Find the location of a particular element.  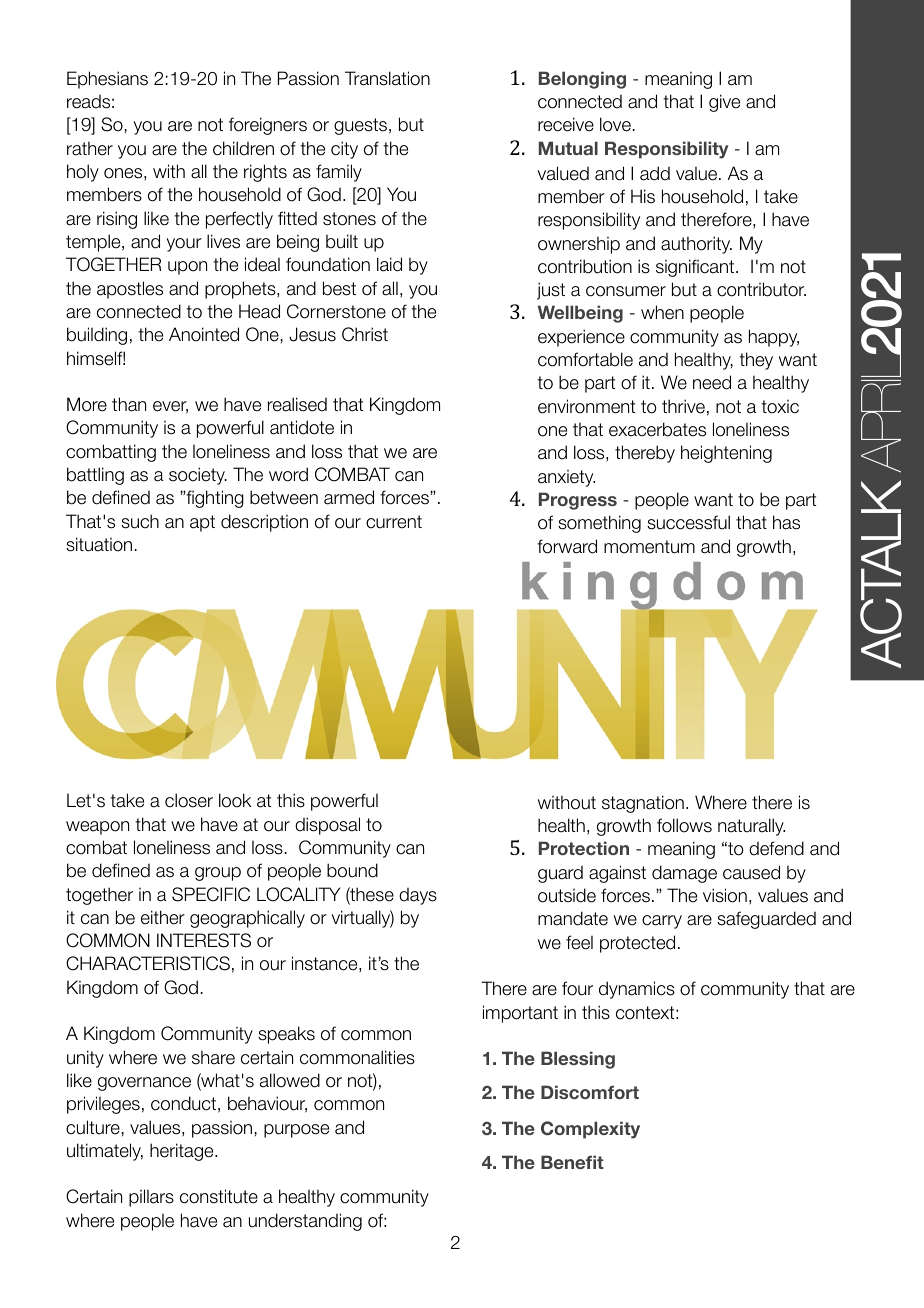

Complexity is located at coordinates (590, 1130).
